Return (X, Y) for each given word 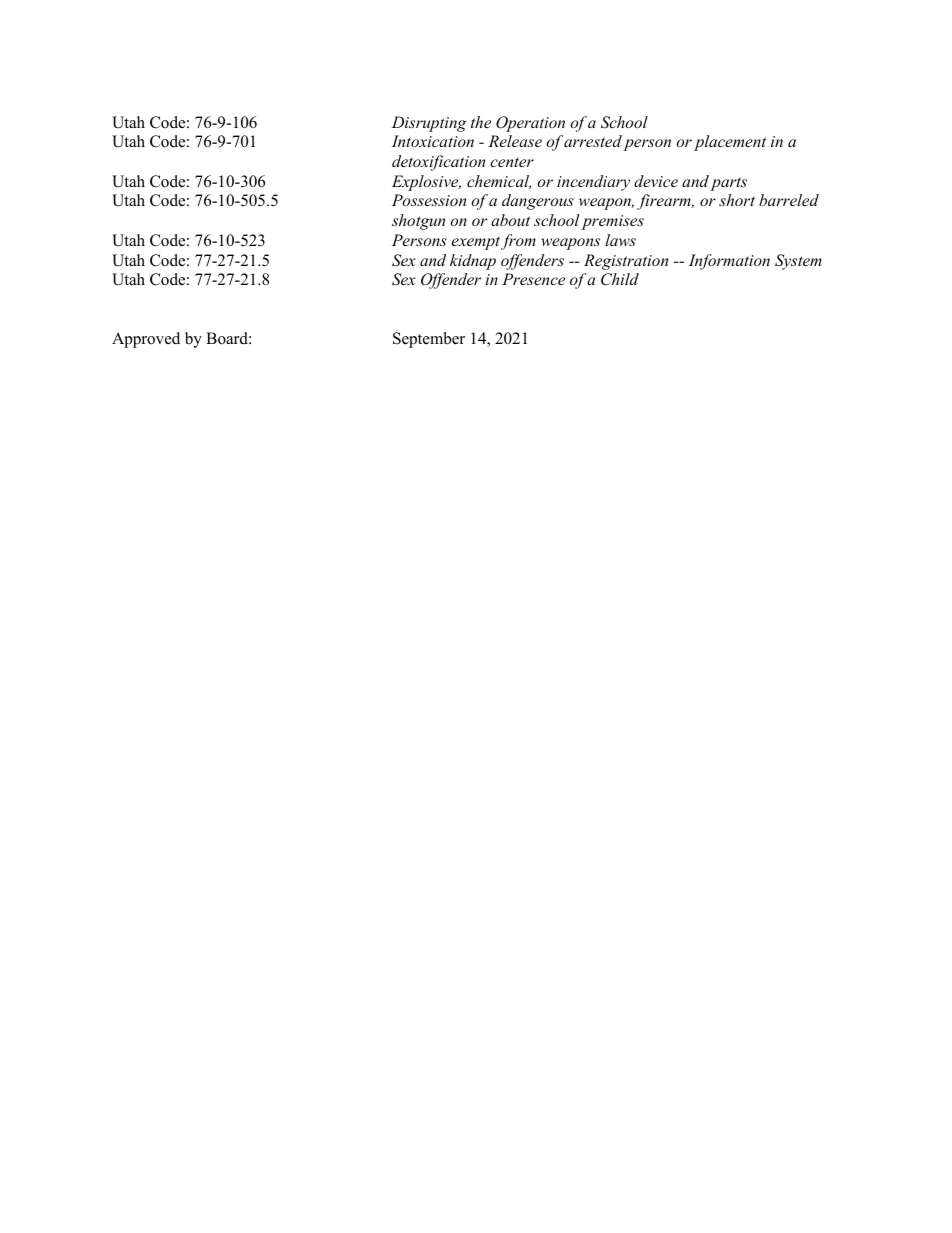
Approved (146, 340)
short (737, 200)
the (481, 122)
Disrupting (429, 124)
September (429, 340)
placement (730, 143)
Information (729, 262)
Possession (429, 200)
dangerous (538, 202)
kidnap (473, 262)
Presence (533, 279)
